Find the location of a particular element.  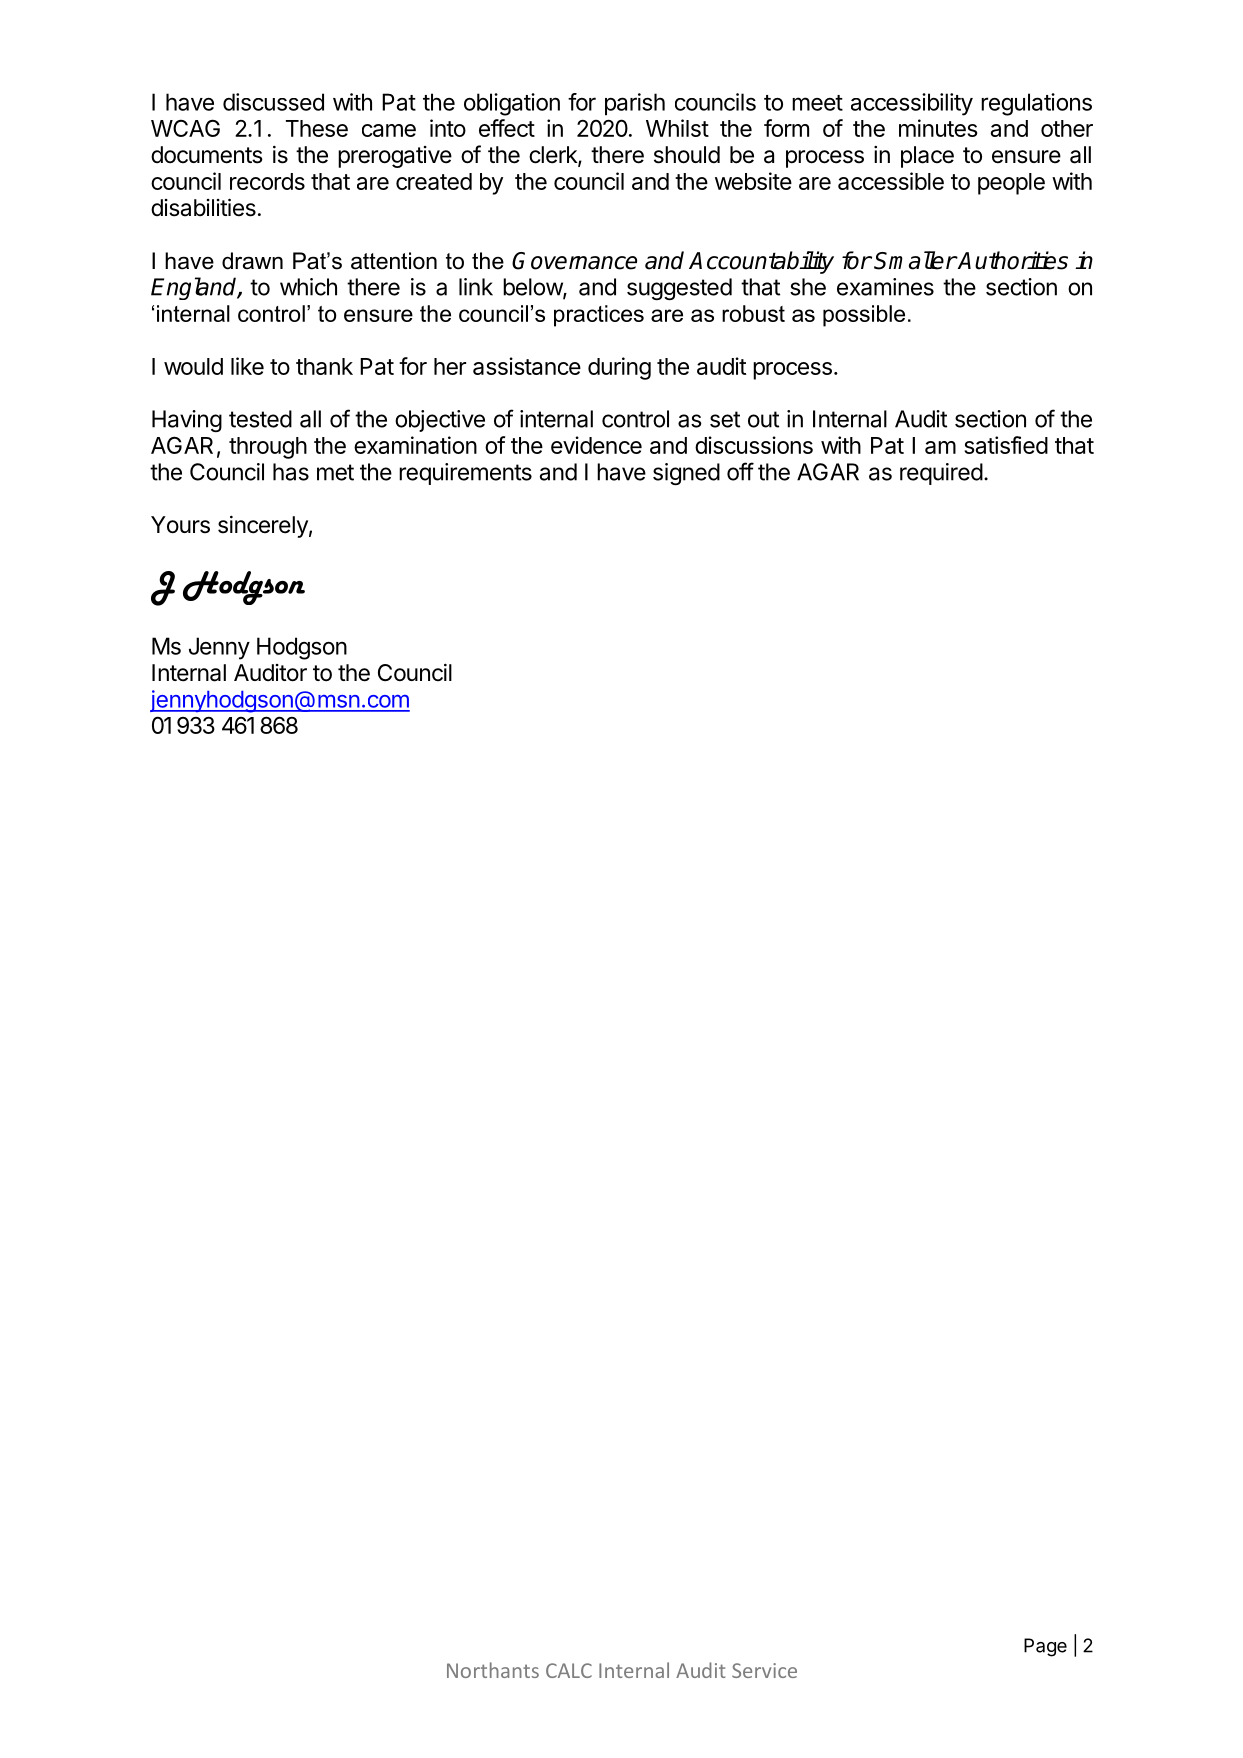

Page is located at coordinates (1045, 1647).
